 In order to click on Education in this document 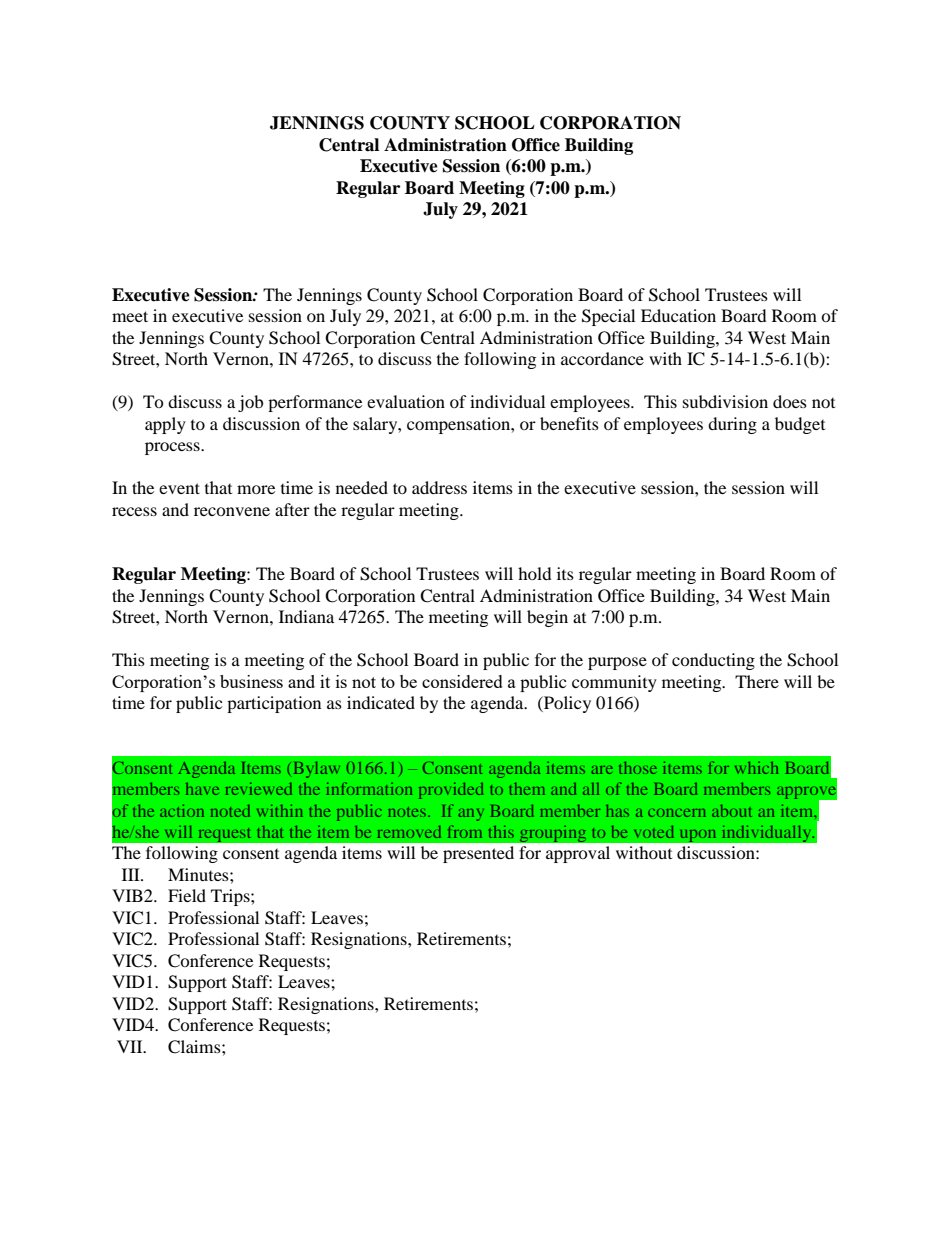, I will do `click(678, 315)`.
